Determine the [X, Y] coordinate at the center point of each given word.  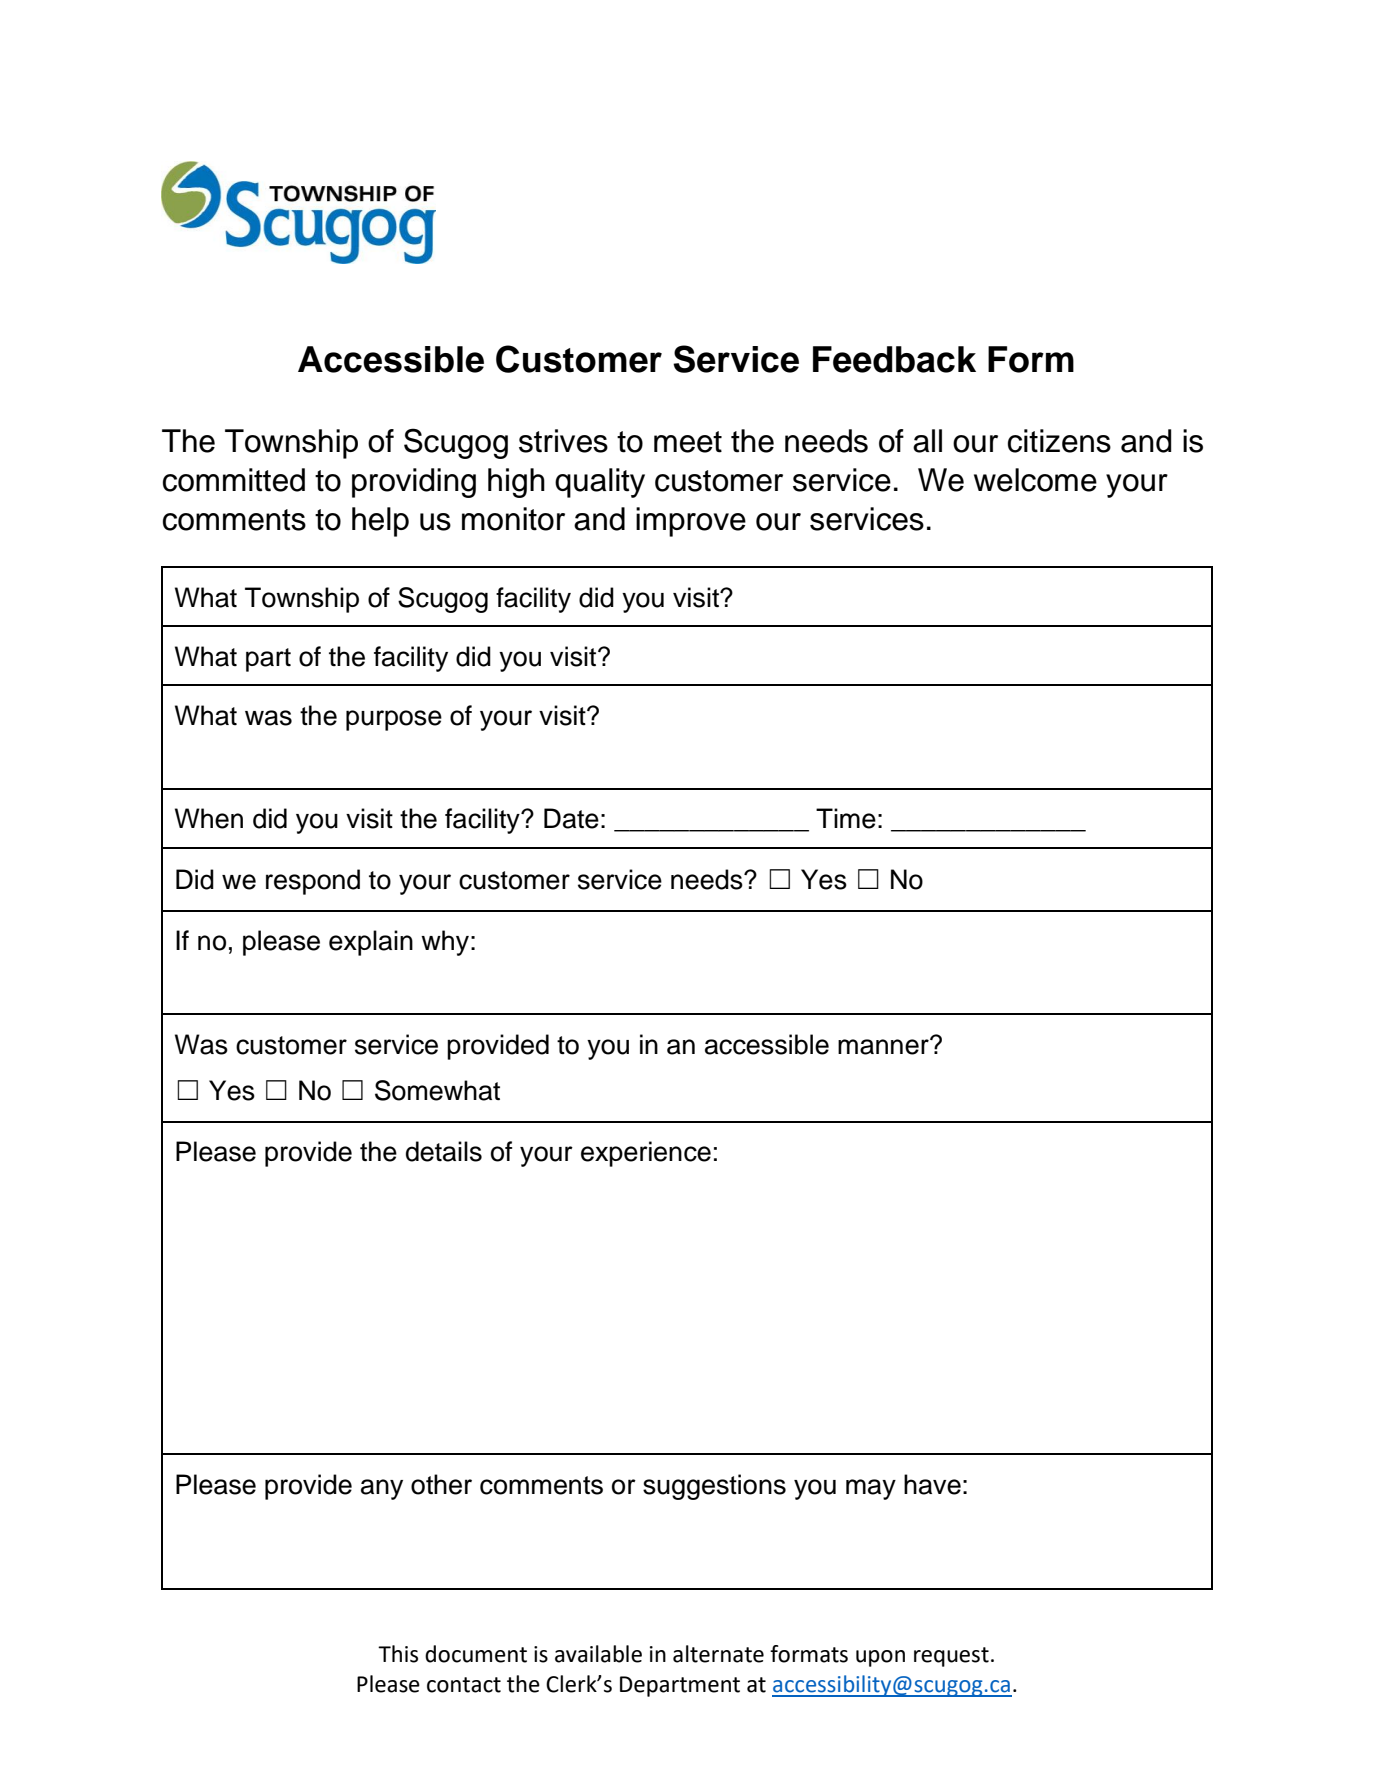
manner [884, 1046]
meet [688, 442]
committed [234, 480]
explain [371, 943]
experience [646, 1154]
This [398, 1654]
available [598, 1654]
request [951, 1657]
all [927, 441]
